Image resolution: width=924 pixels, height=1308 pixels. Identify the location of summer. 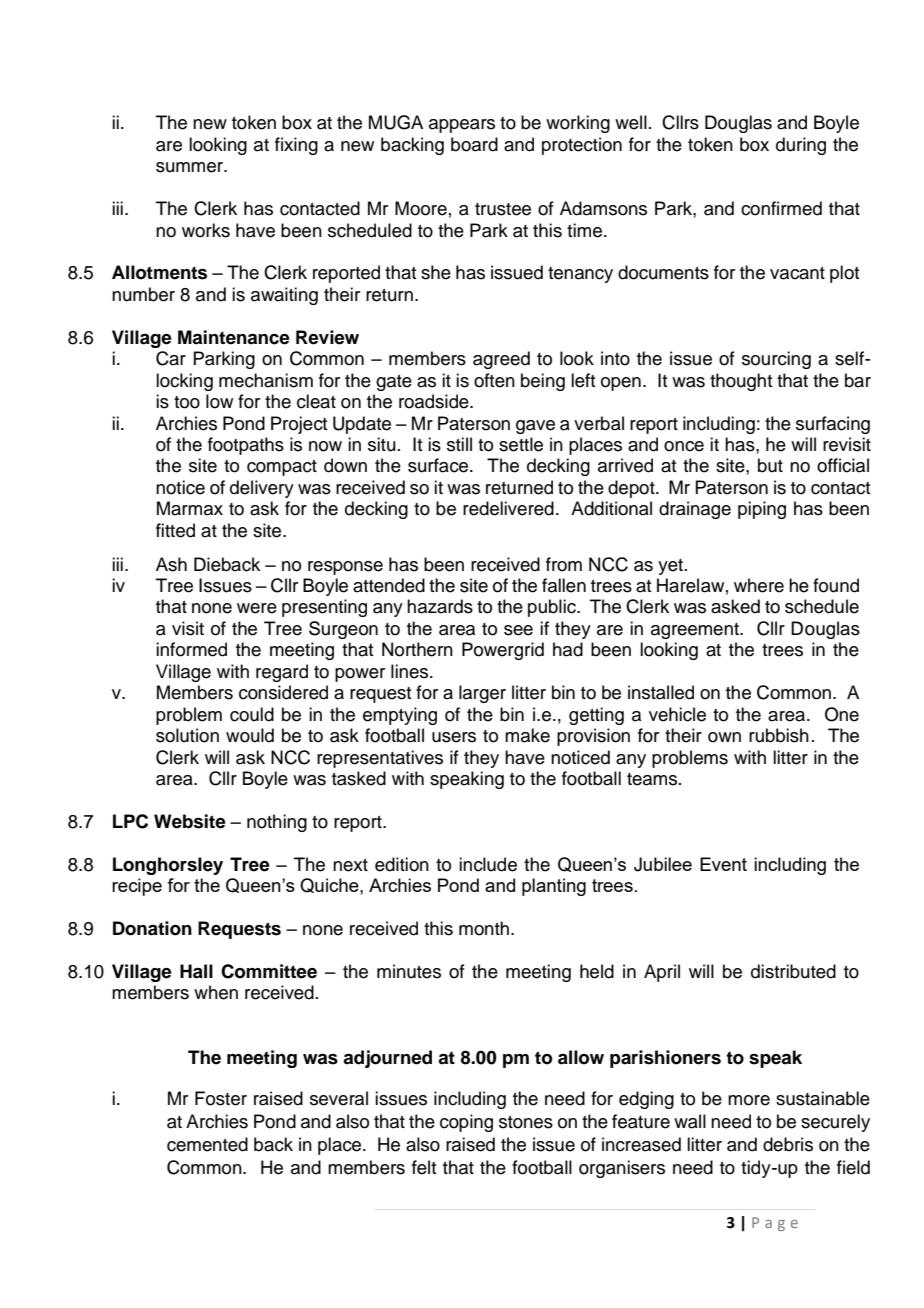
(191, 167).
